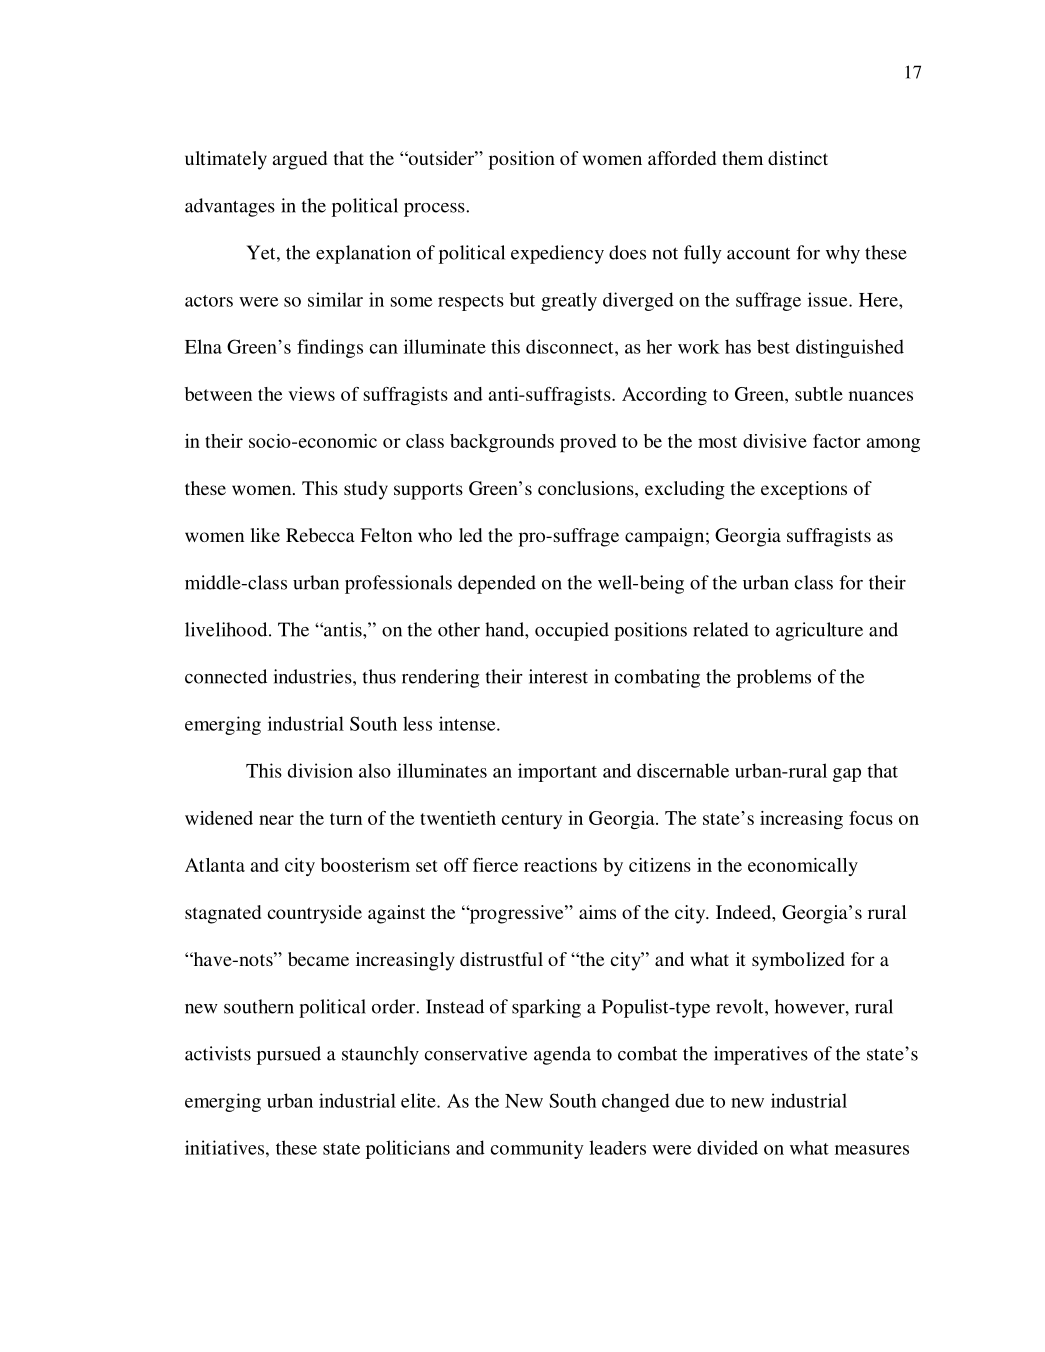  Describe the element at coordinates (300, 160) in the image. I see `argued` at that location.
